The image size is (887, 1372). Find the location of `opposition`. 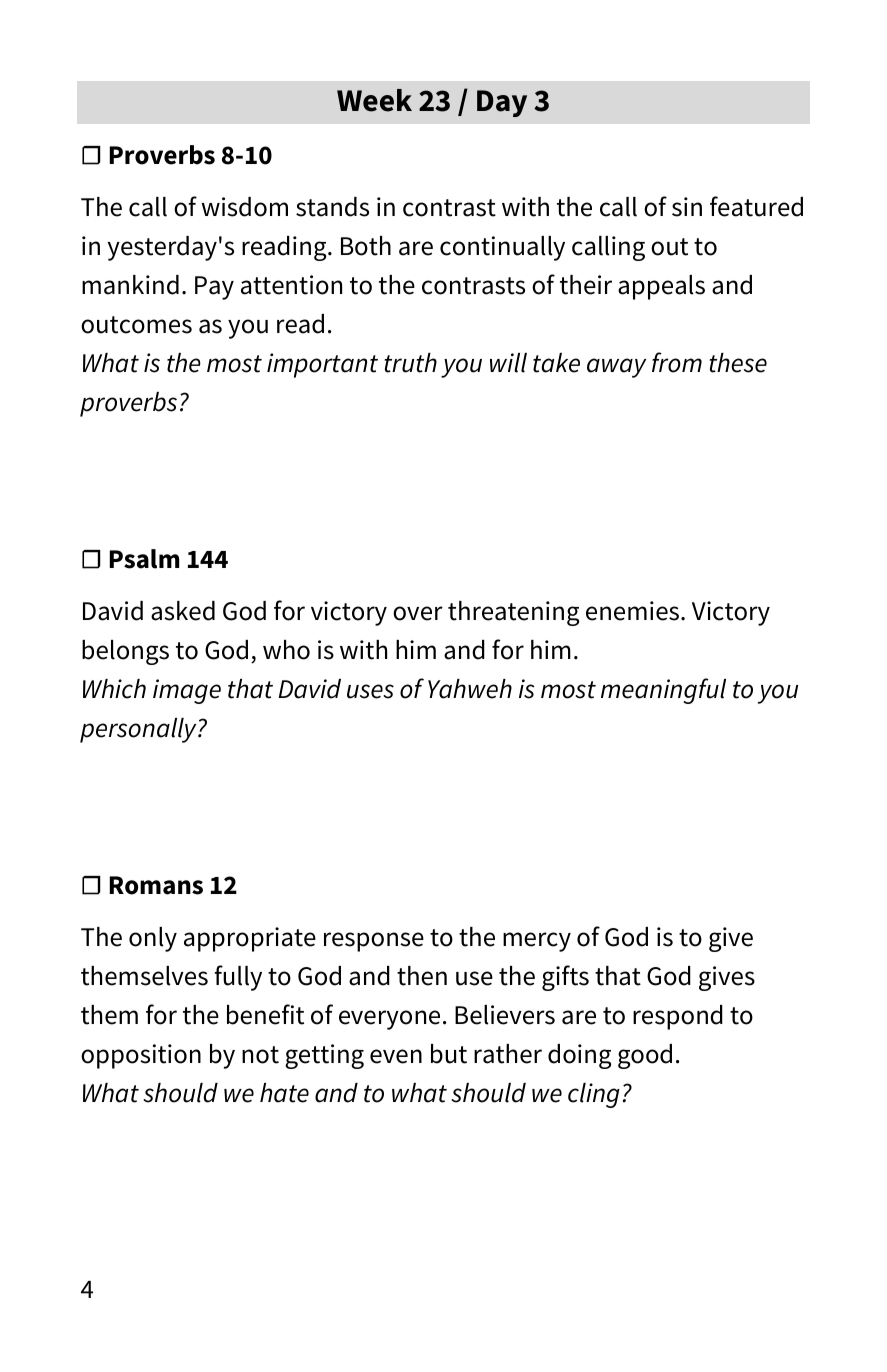

opposition is located at coordinates (141, 1056).
